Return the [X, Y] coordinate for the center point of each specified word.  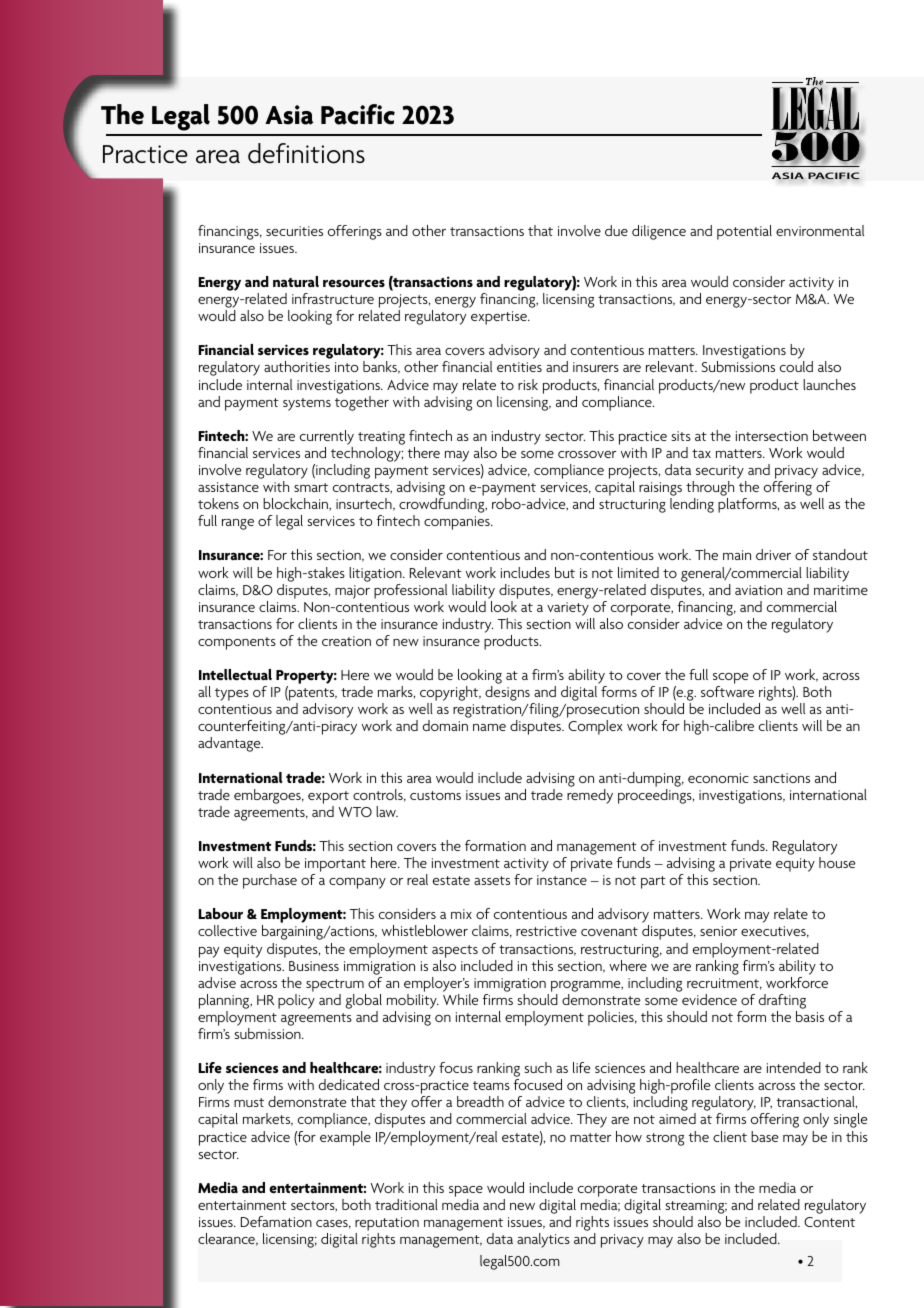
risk [528, 384]
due [616, 230]
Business [314, 966]
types [232, 694]
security [721, 473]
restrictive [546, 931]
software [727, 691]
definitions [306, 153]
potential [744, 232]
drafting [782, 1001]
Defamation [276, 1221]
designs [508, 695]
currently [327, 437]
